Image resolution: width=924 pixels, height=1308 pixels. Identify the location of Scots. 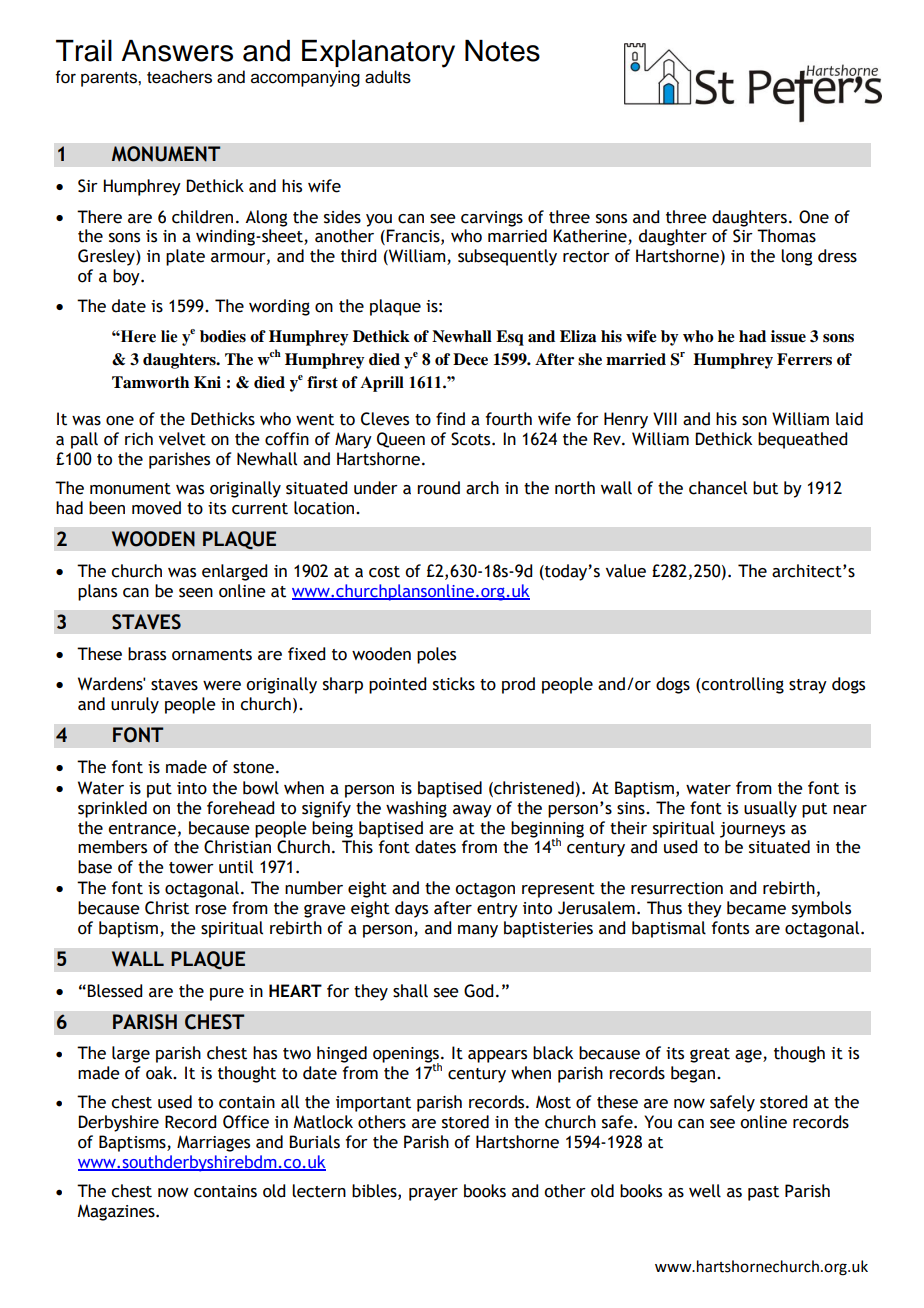
(472, 439).
